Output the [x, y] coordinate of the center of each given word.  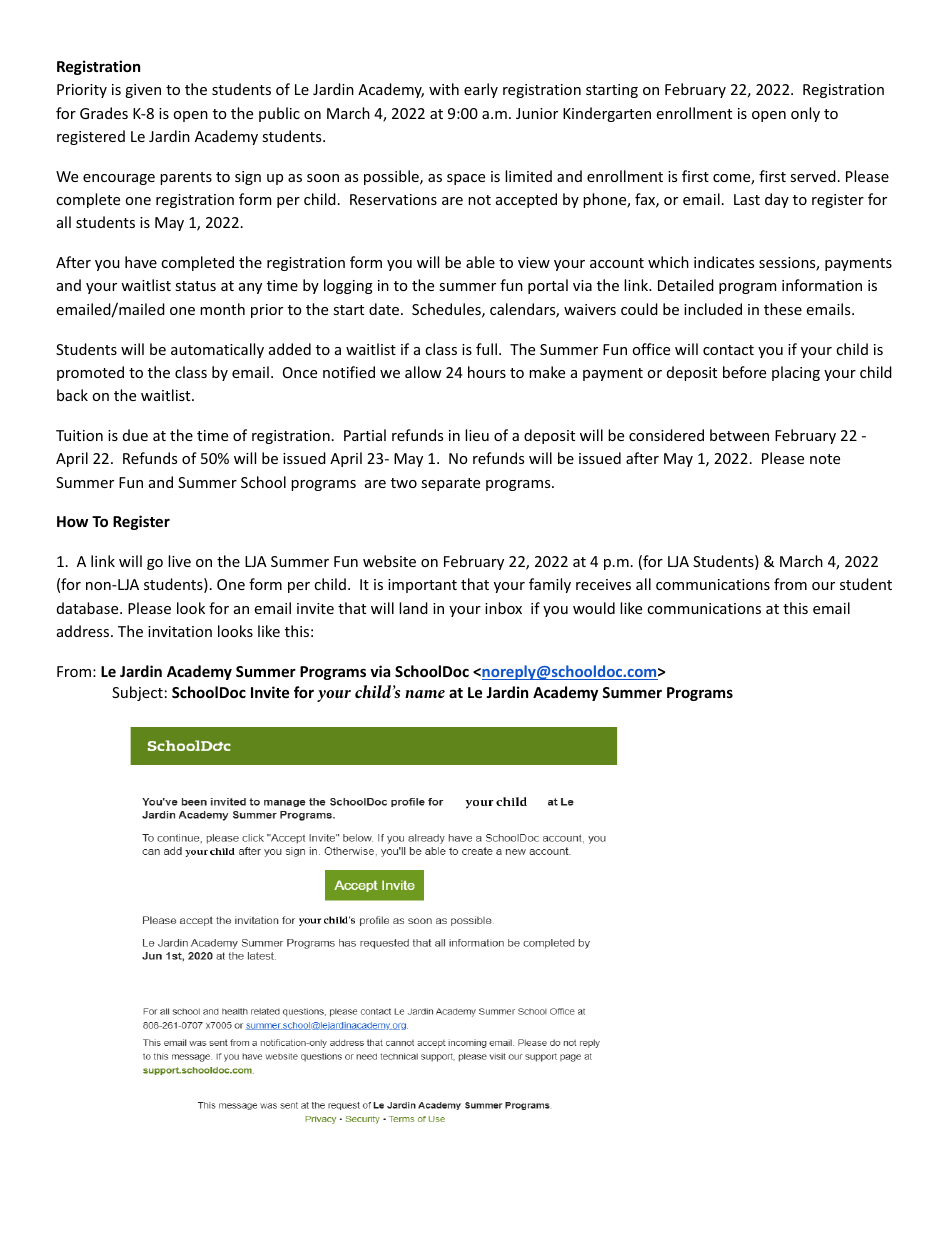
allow [423, 372]
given [143, 91]
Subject [137, 693]
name [425, 694]
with [444, 89]
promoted [90, 373]
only [805, 114]
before [744, 372]
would [594, 608]
